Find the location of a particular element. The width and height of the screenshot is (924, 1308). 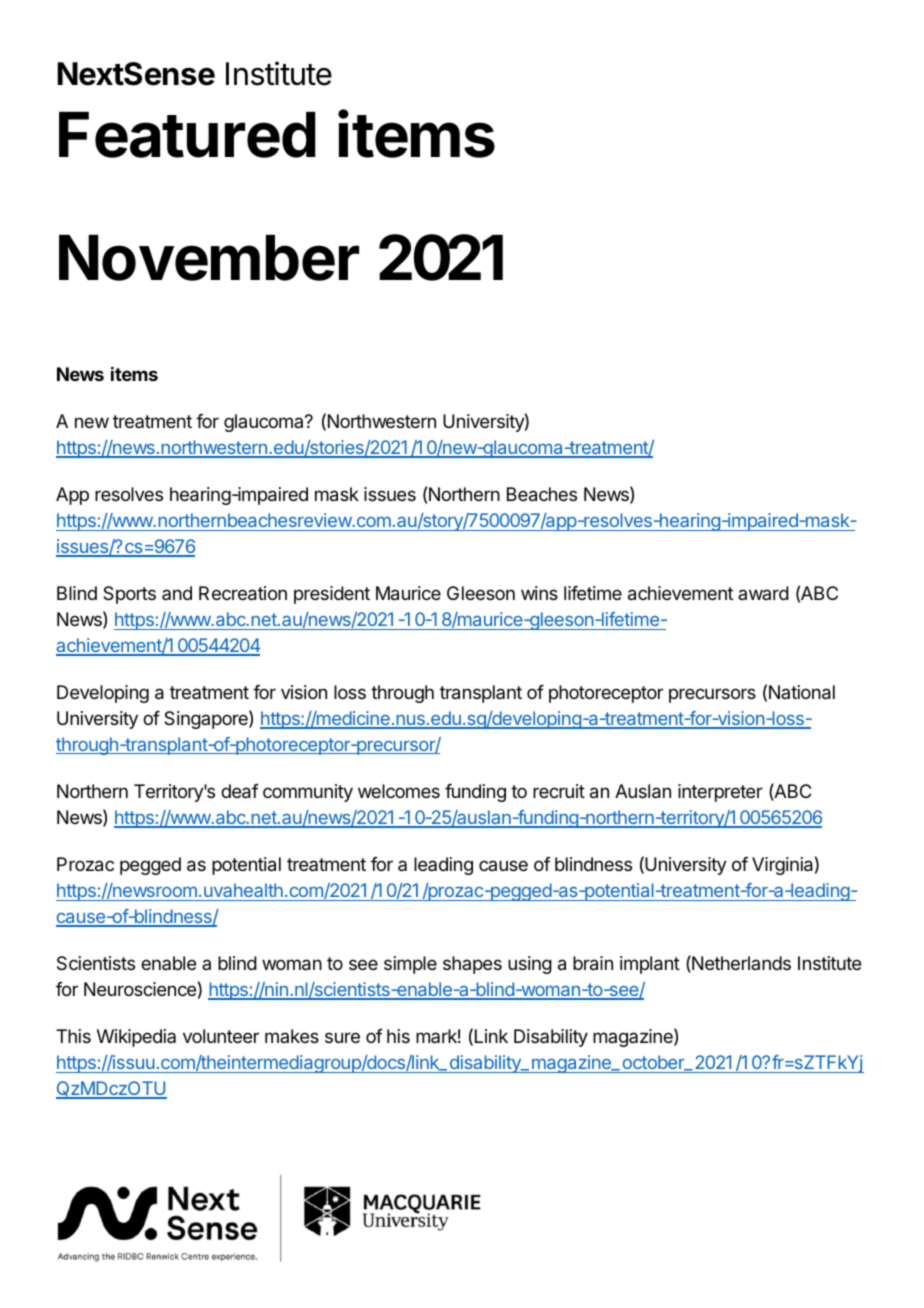

Sports is located at coordinates (129, 595).
